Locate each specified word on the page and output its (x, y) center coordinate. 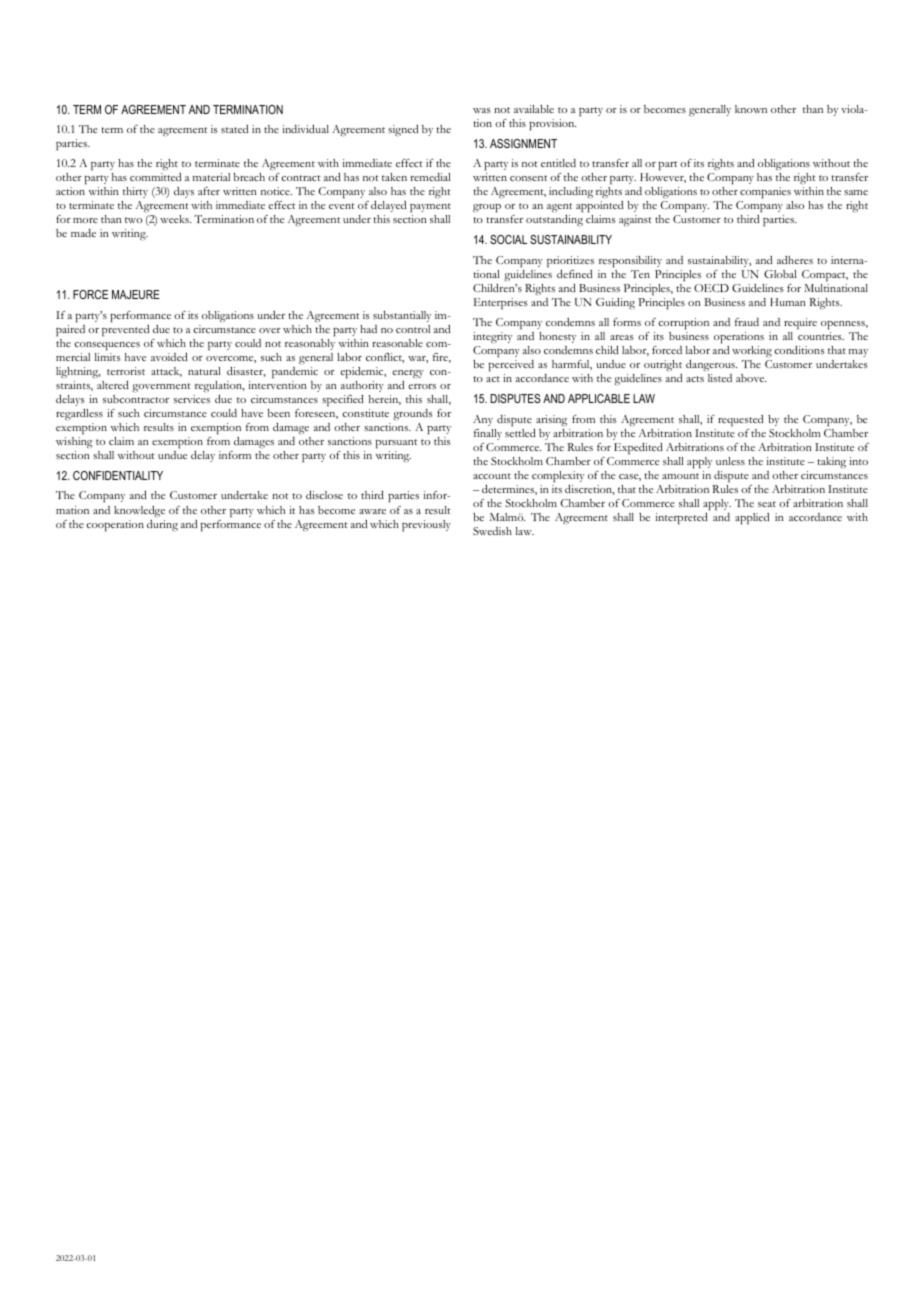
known (751, 109)
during (162, 526)
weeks (175, 219)
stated (234, 129)
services (192, 399)
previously (426, 526)
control (413, 329)
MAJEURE (136, 294)
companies (766, 194)
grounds (412, 414)
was (481, 110)
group (487, 208)
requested (740, 421)
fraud (747, 322)
